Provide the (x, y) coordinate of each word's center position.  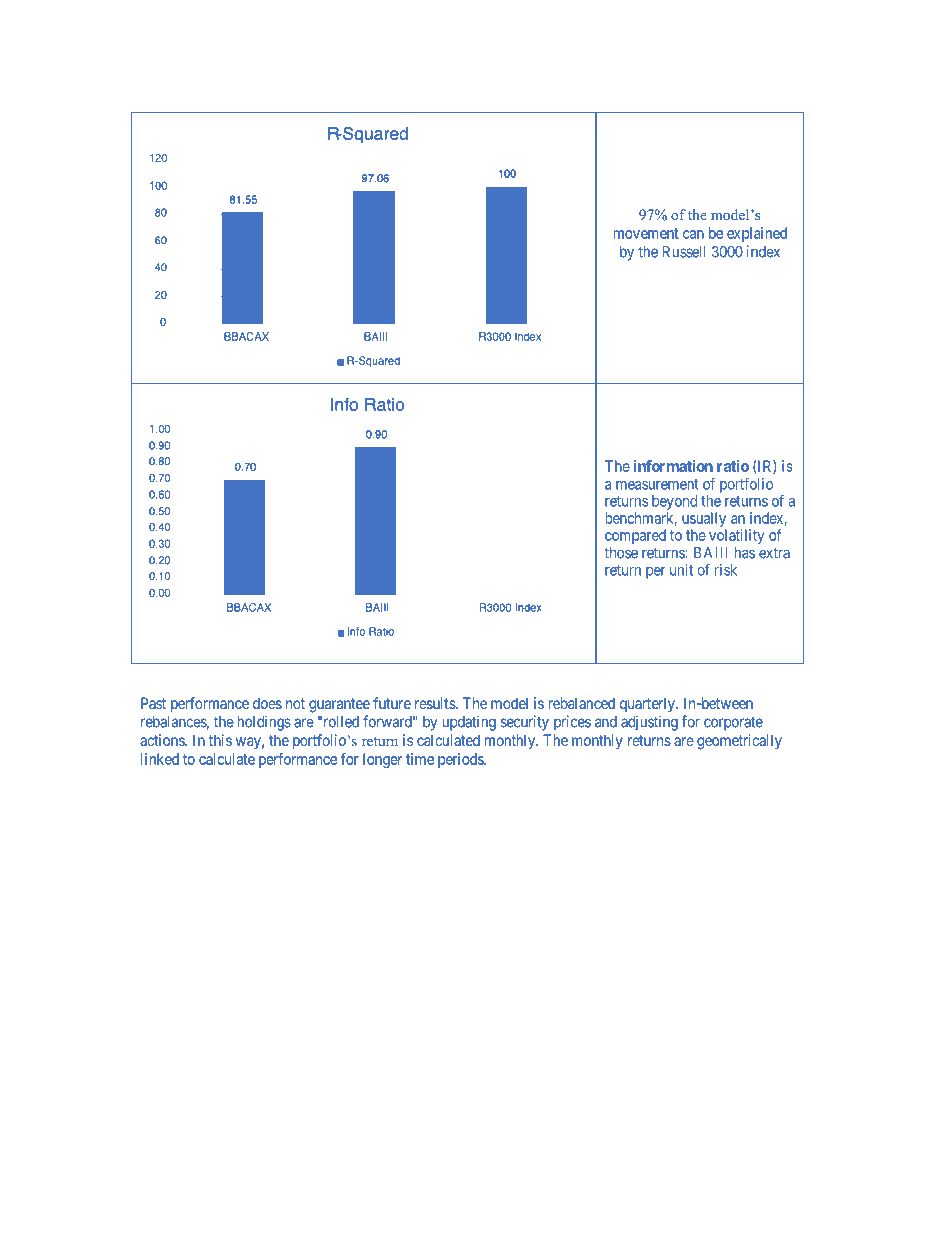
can (693, 234)
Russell (684, 252)
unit (681, 570)
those (621, 553)
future (392, 703)
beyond (674, 502)
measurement (657, 484)
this (220, 740)
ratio (733, 466)
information (673, 466)
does (267, 703)
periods (461, 760)
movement (646, 233)
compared (635, 536)
